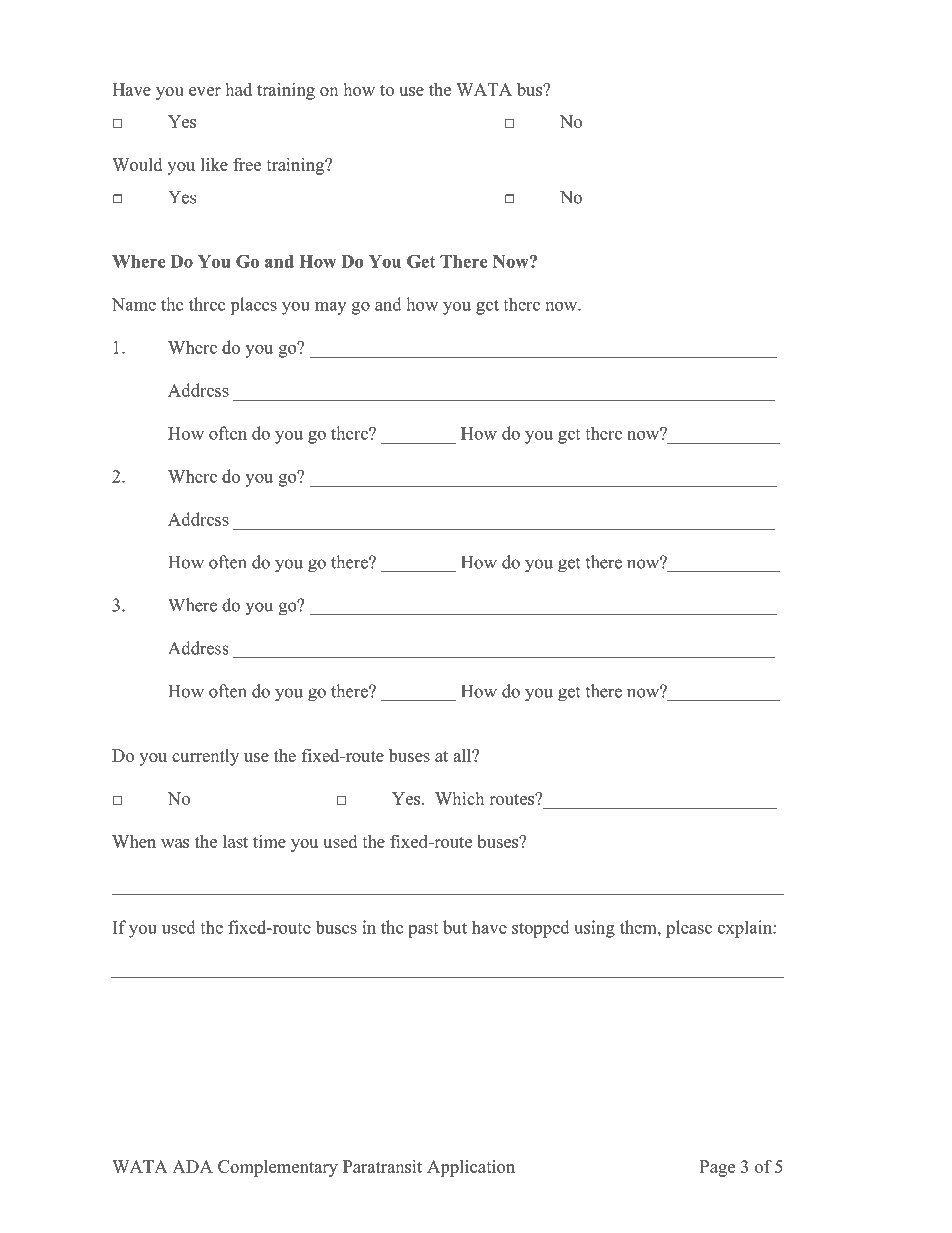  I want to click on Which, so click(459, 798).
